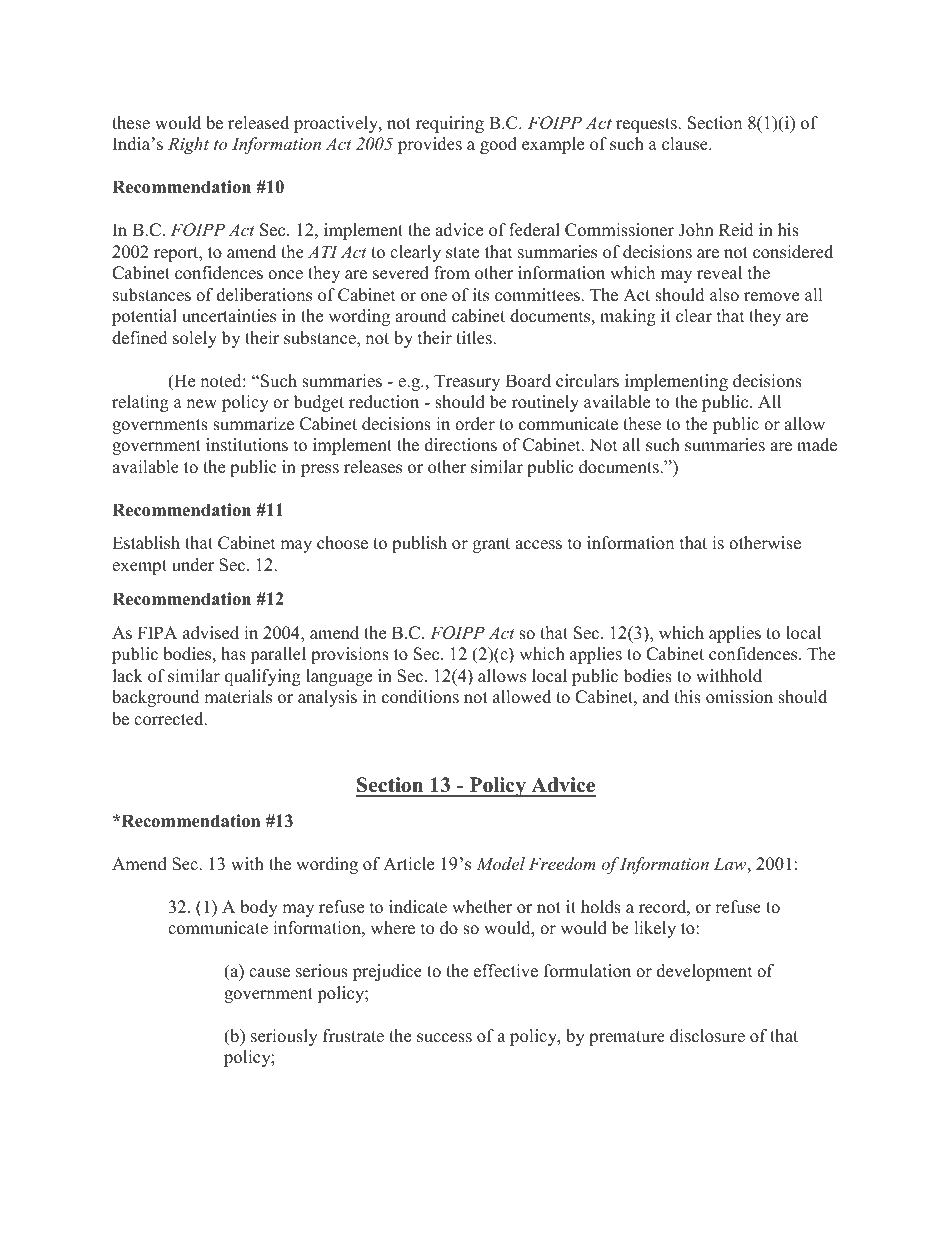 This screenshot has width=952, height=1233. Describe the element at coordinates (491, 545) in the screenshot. I see `grant` at that location.
